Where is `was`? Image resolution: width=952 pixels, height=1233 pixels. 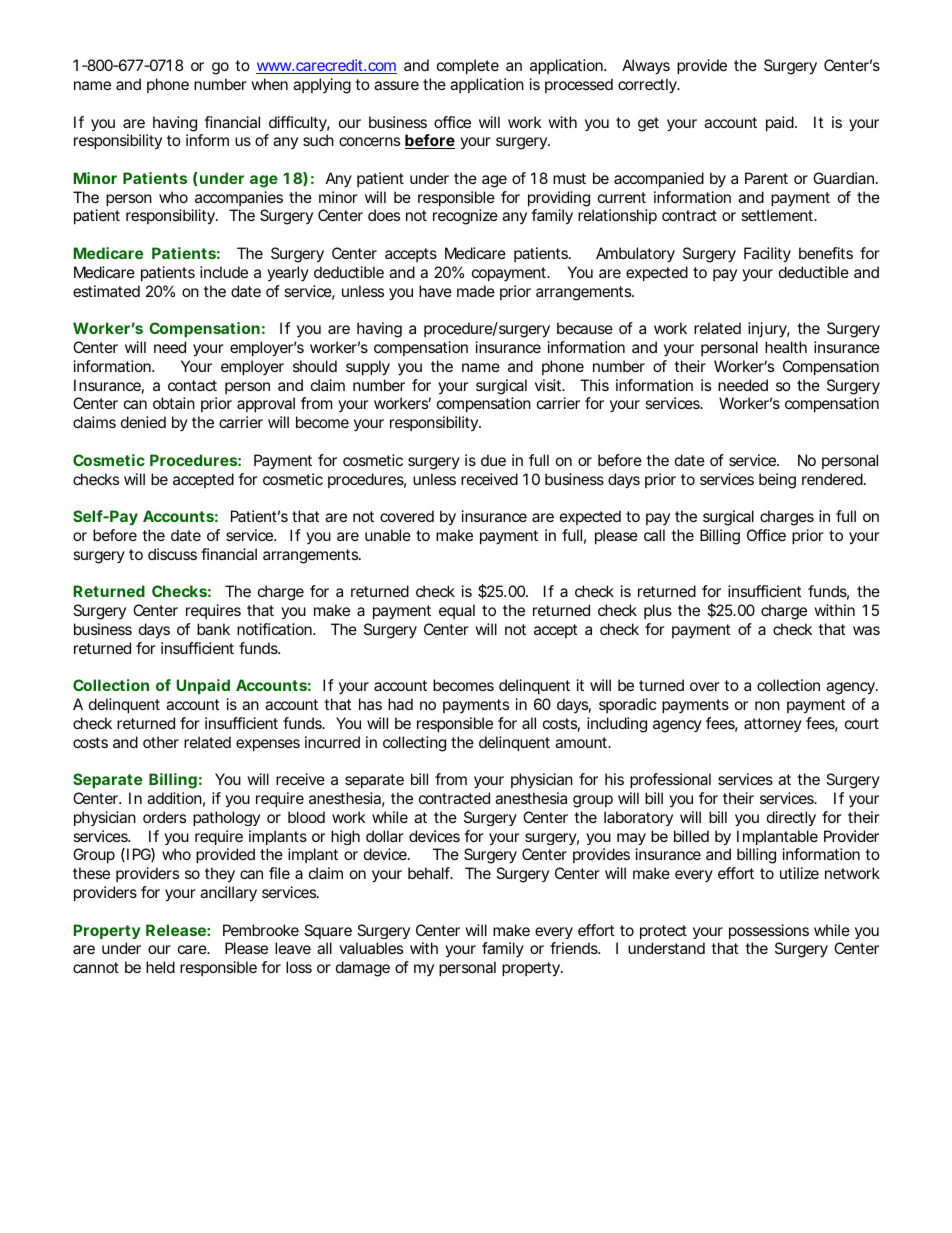
was is located at coordinates (866, 630).
